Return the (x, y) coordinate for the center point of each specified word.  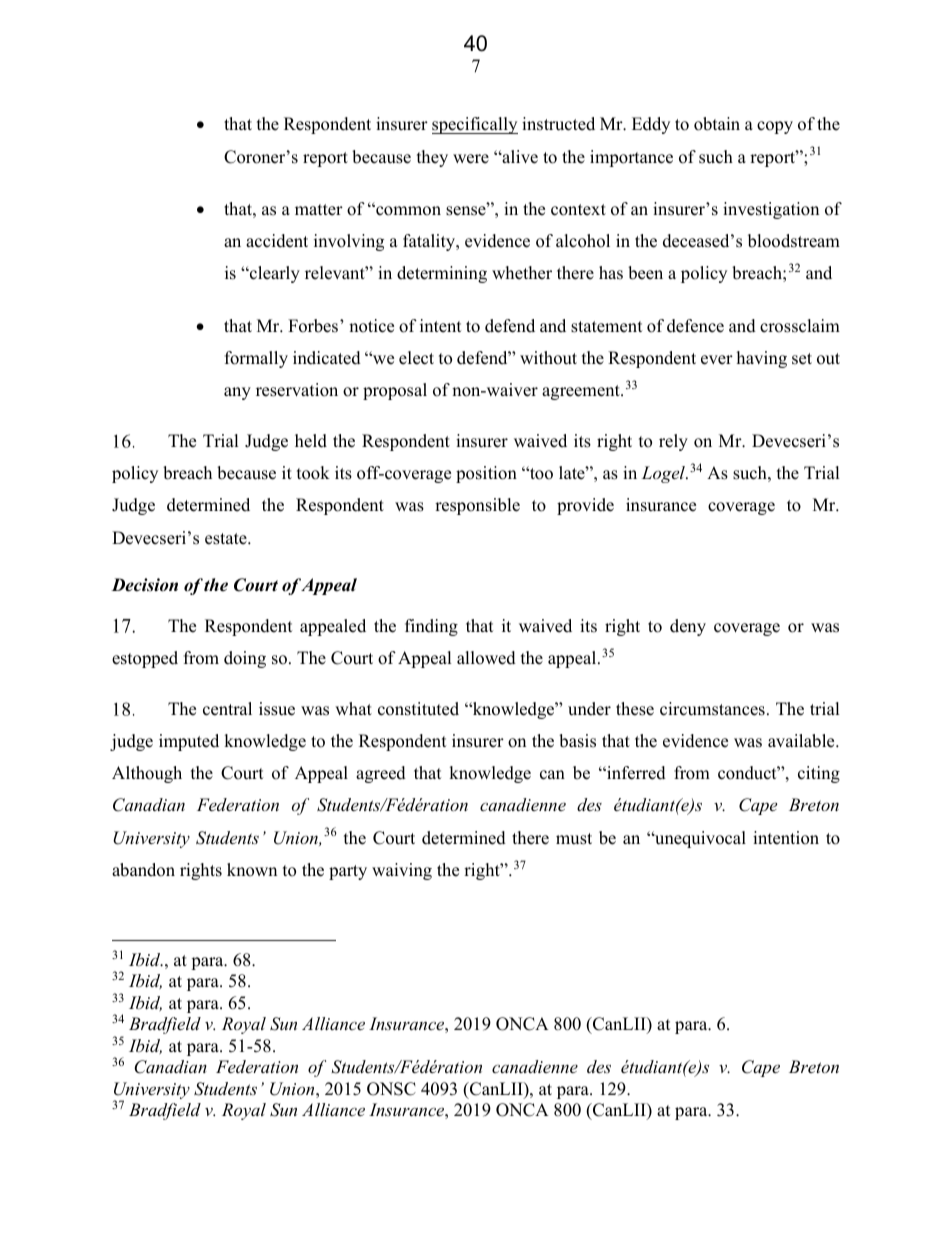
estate (227, 539)
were (471, 159)
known (252, 870)
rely (673, 442)
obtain (717, 124)
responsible (477, 506)
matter (319, 210)
